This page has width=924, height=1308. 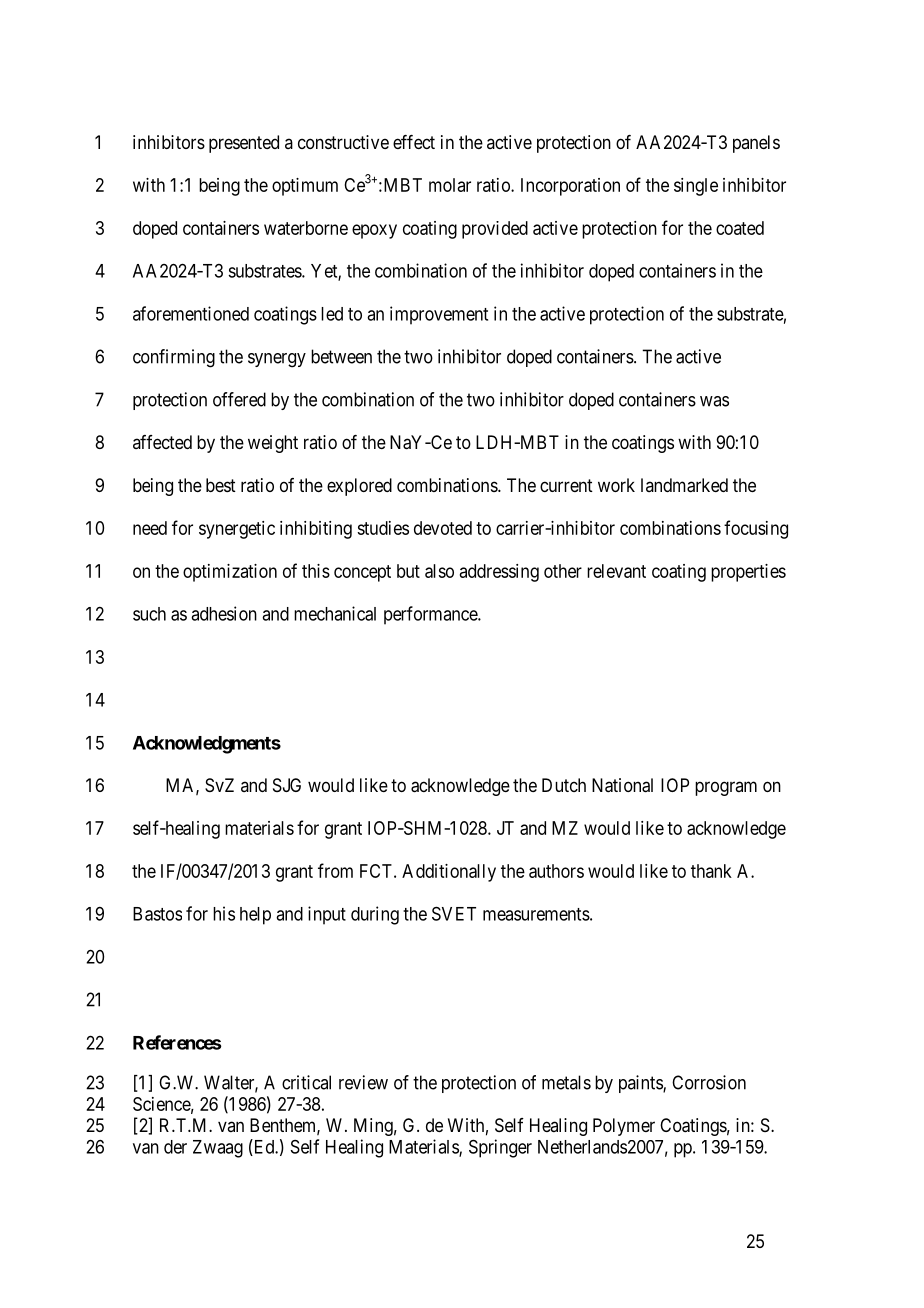 I want to click on single, so click(x=696, y=187).
